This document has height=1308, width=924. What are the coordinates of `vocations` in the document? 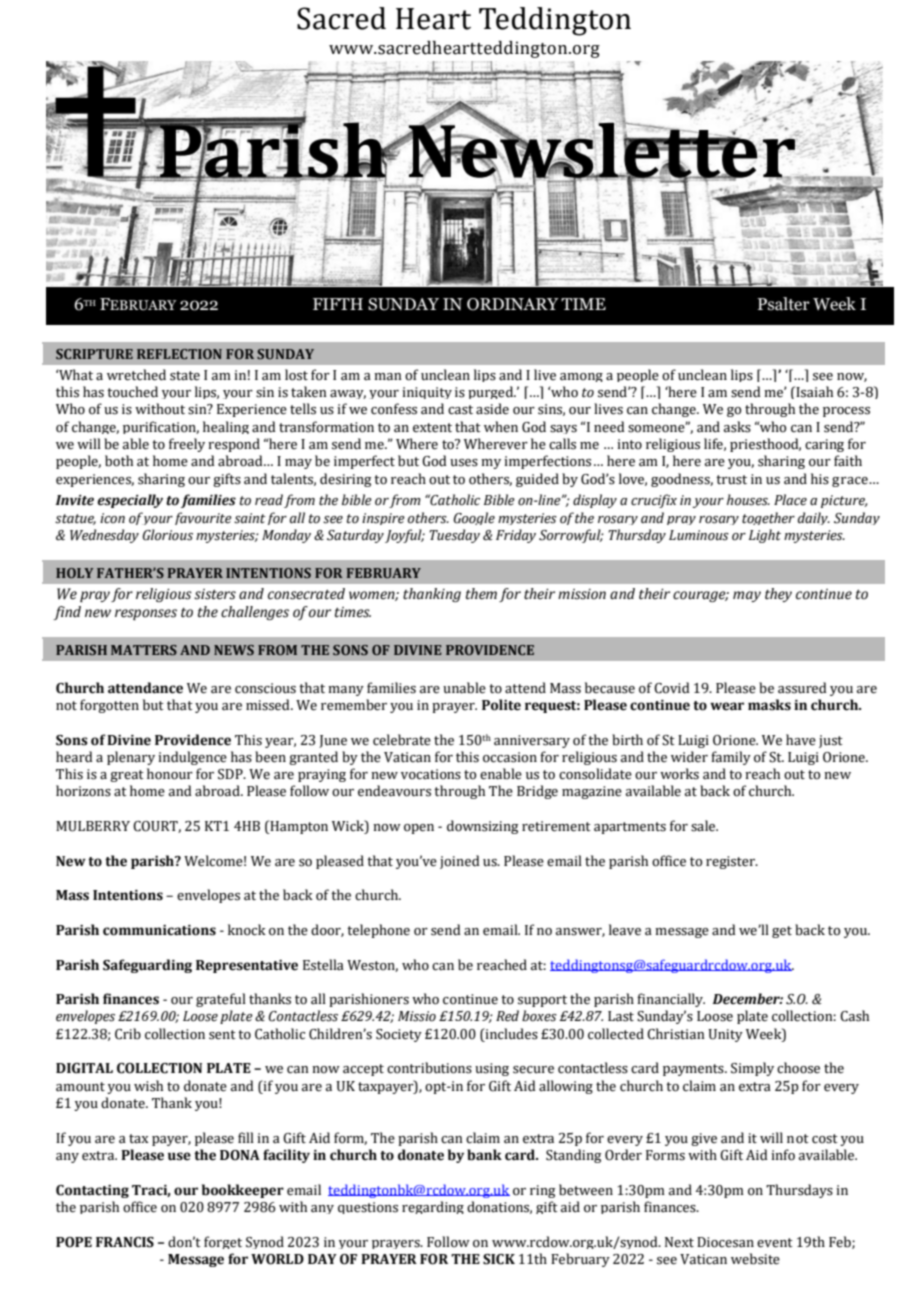 It's located at (431, 774).
